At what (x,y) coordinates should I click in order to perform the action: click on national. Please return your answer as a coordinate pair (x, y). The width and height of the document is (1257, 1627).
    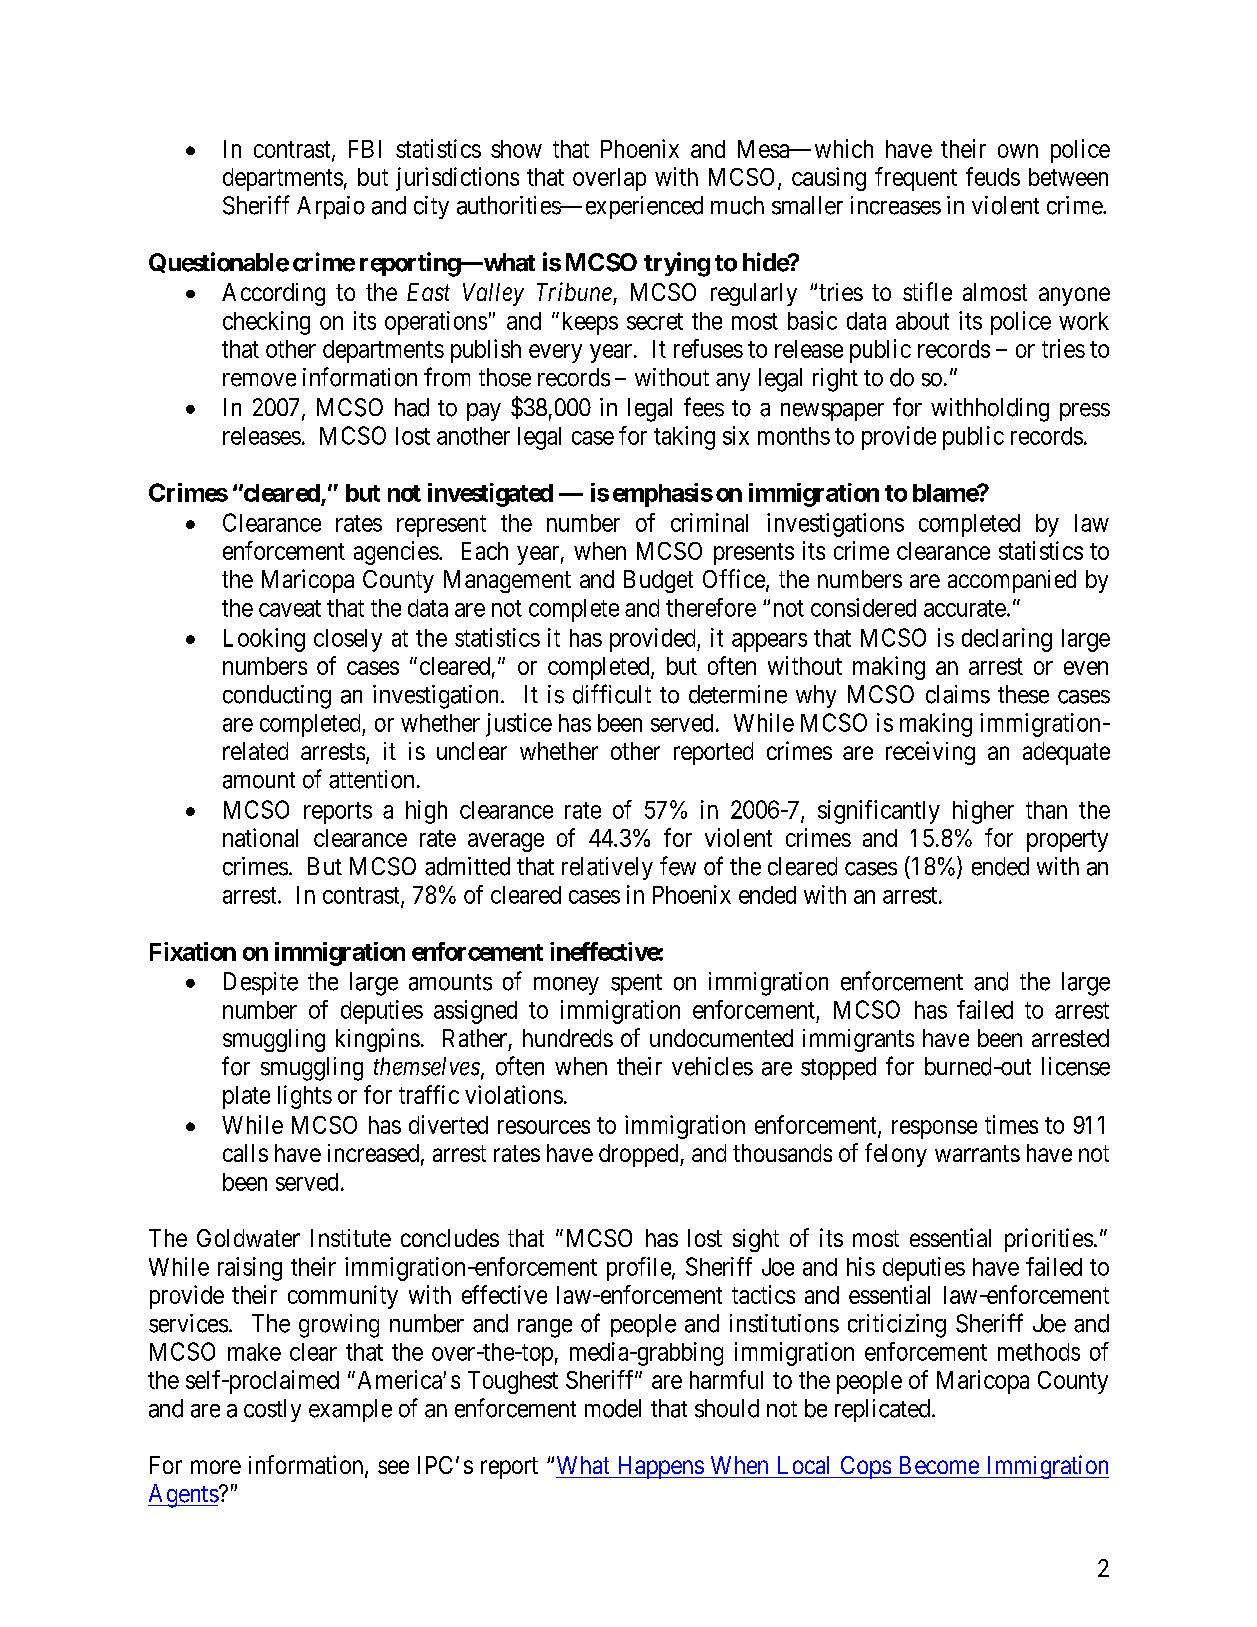
    Looking at the image, I should click on (260, 837).
